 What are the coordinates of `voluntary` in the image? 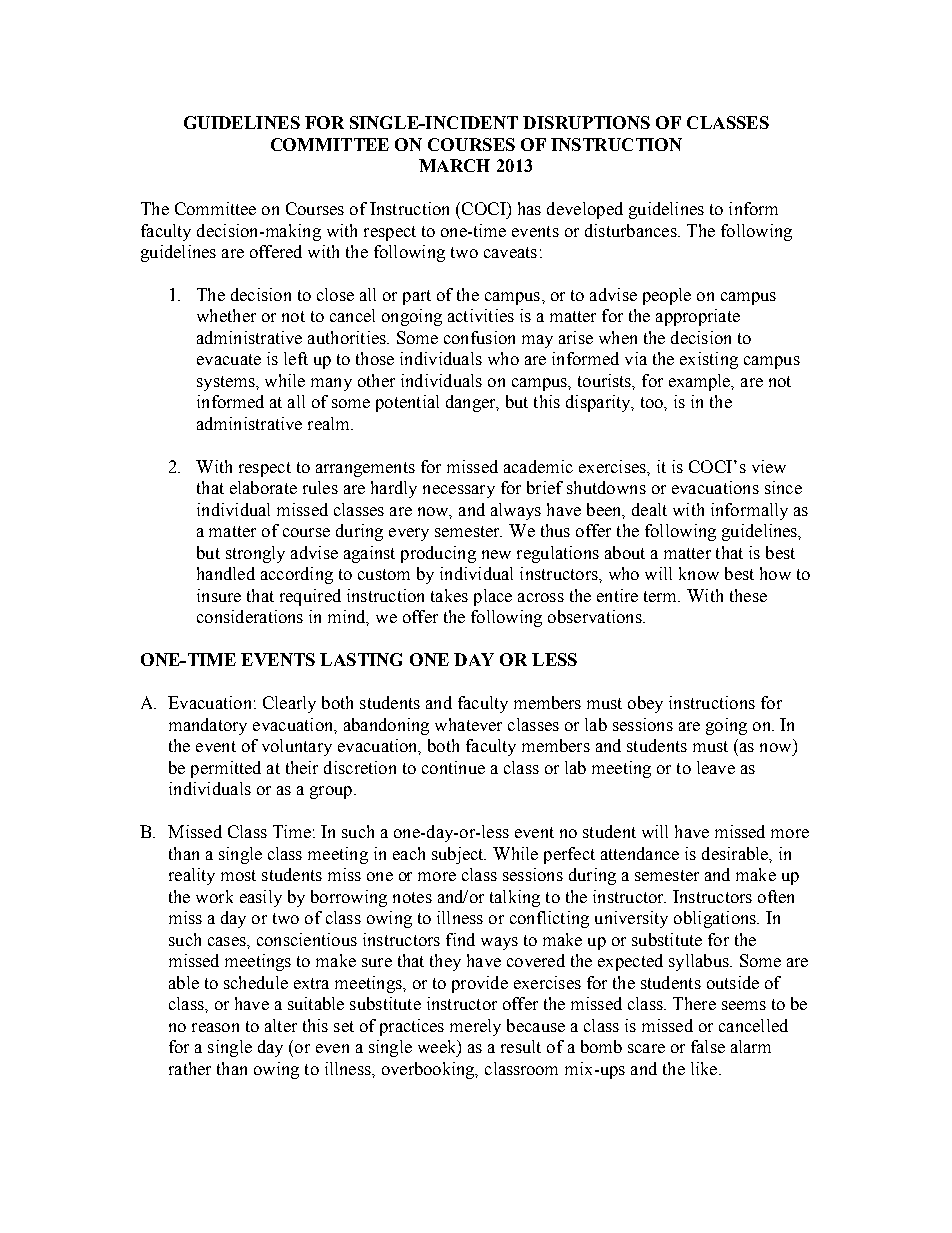 It's located at (297, 747).
